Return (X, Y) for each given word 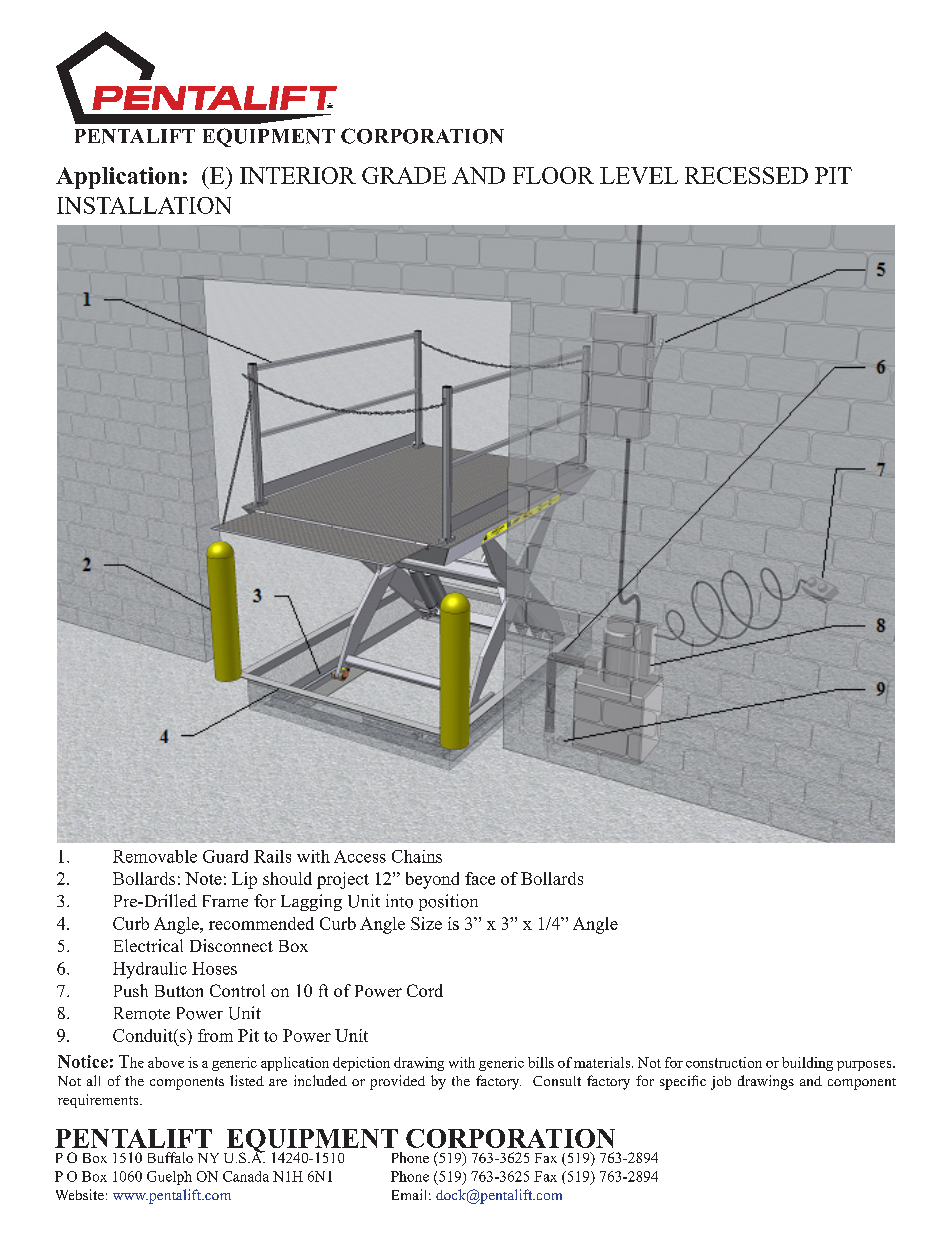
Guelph (169, 1178)
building (807, 1064)
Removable (155, 856)
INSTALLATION (144, 205)
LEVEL (639, 175)
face (480, 878)
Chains (417, 856)
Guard (225, 856)
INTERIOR (298, 175)
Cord (425, 990)
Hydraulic (150, 970)
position (448, 902)
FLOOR (553, 175)
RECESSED (746, 175)
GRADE (404, 175)
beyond (432, 880)
